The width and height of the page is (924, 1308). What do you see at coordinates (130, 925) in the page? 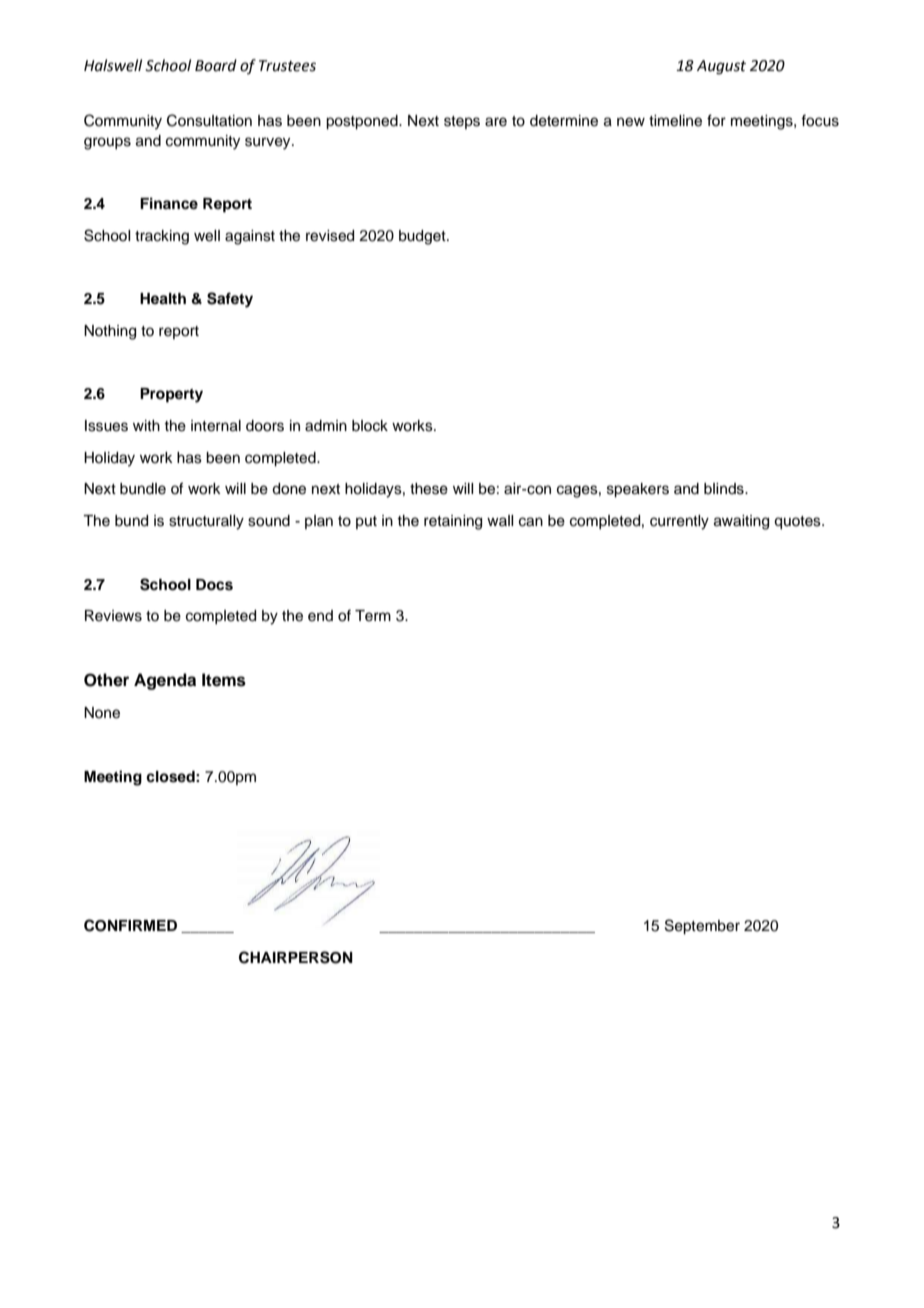
I see `CONFIRMED` at bounding box center [130, 925].
